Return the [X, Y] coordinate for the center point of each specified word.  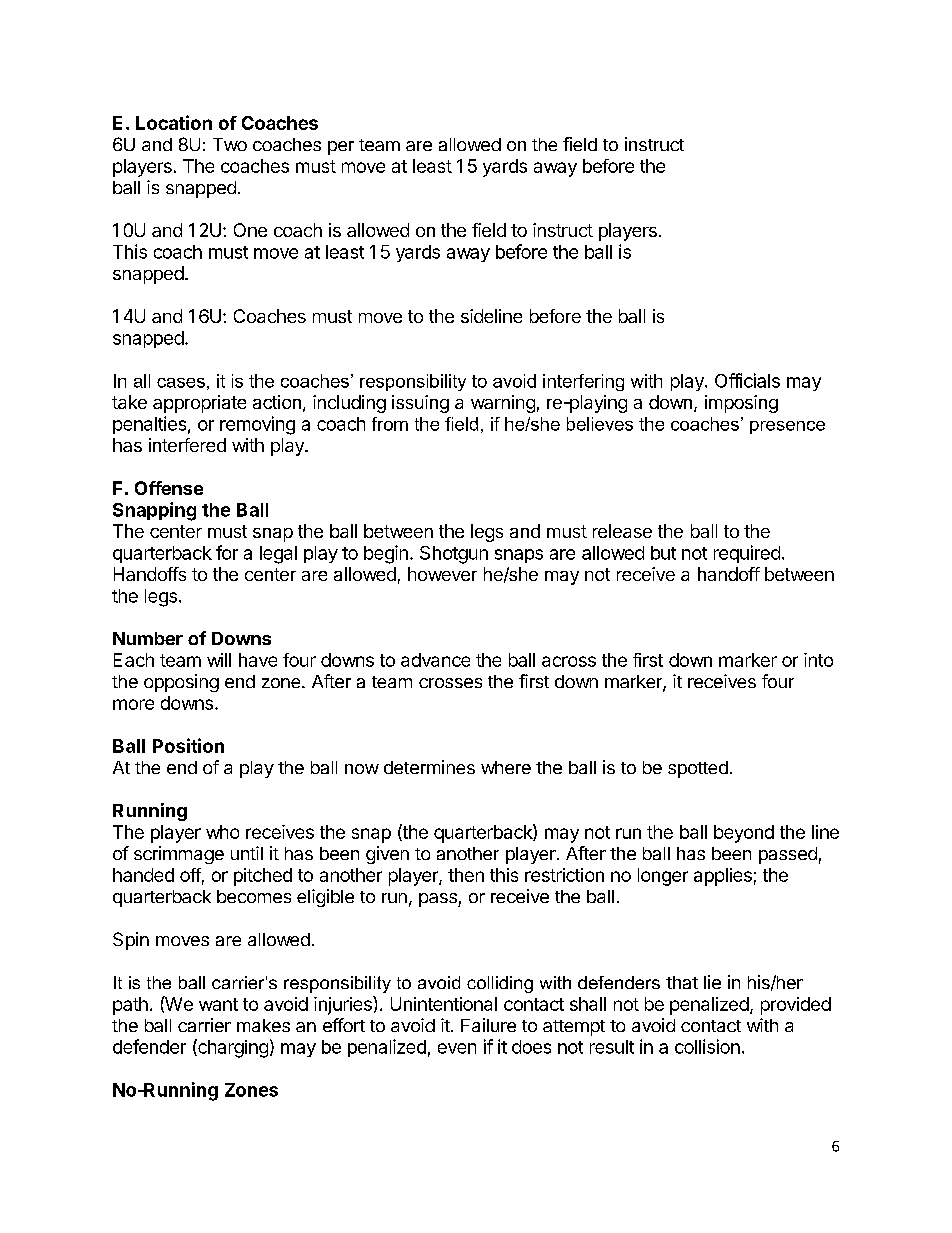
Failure [488, 1025]
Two [230, 144]
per [341, 148]
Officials [747, 380]
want [218, 1004]
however [442, 574]
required [747, 554]
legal [278, 555]
